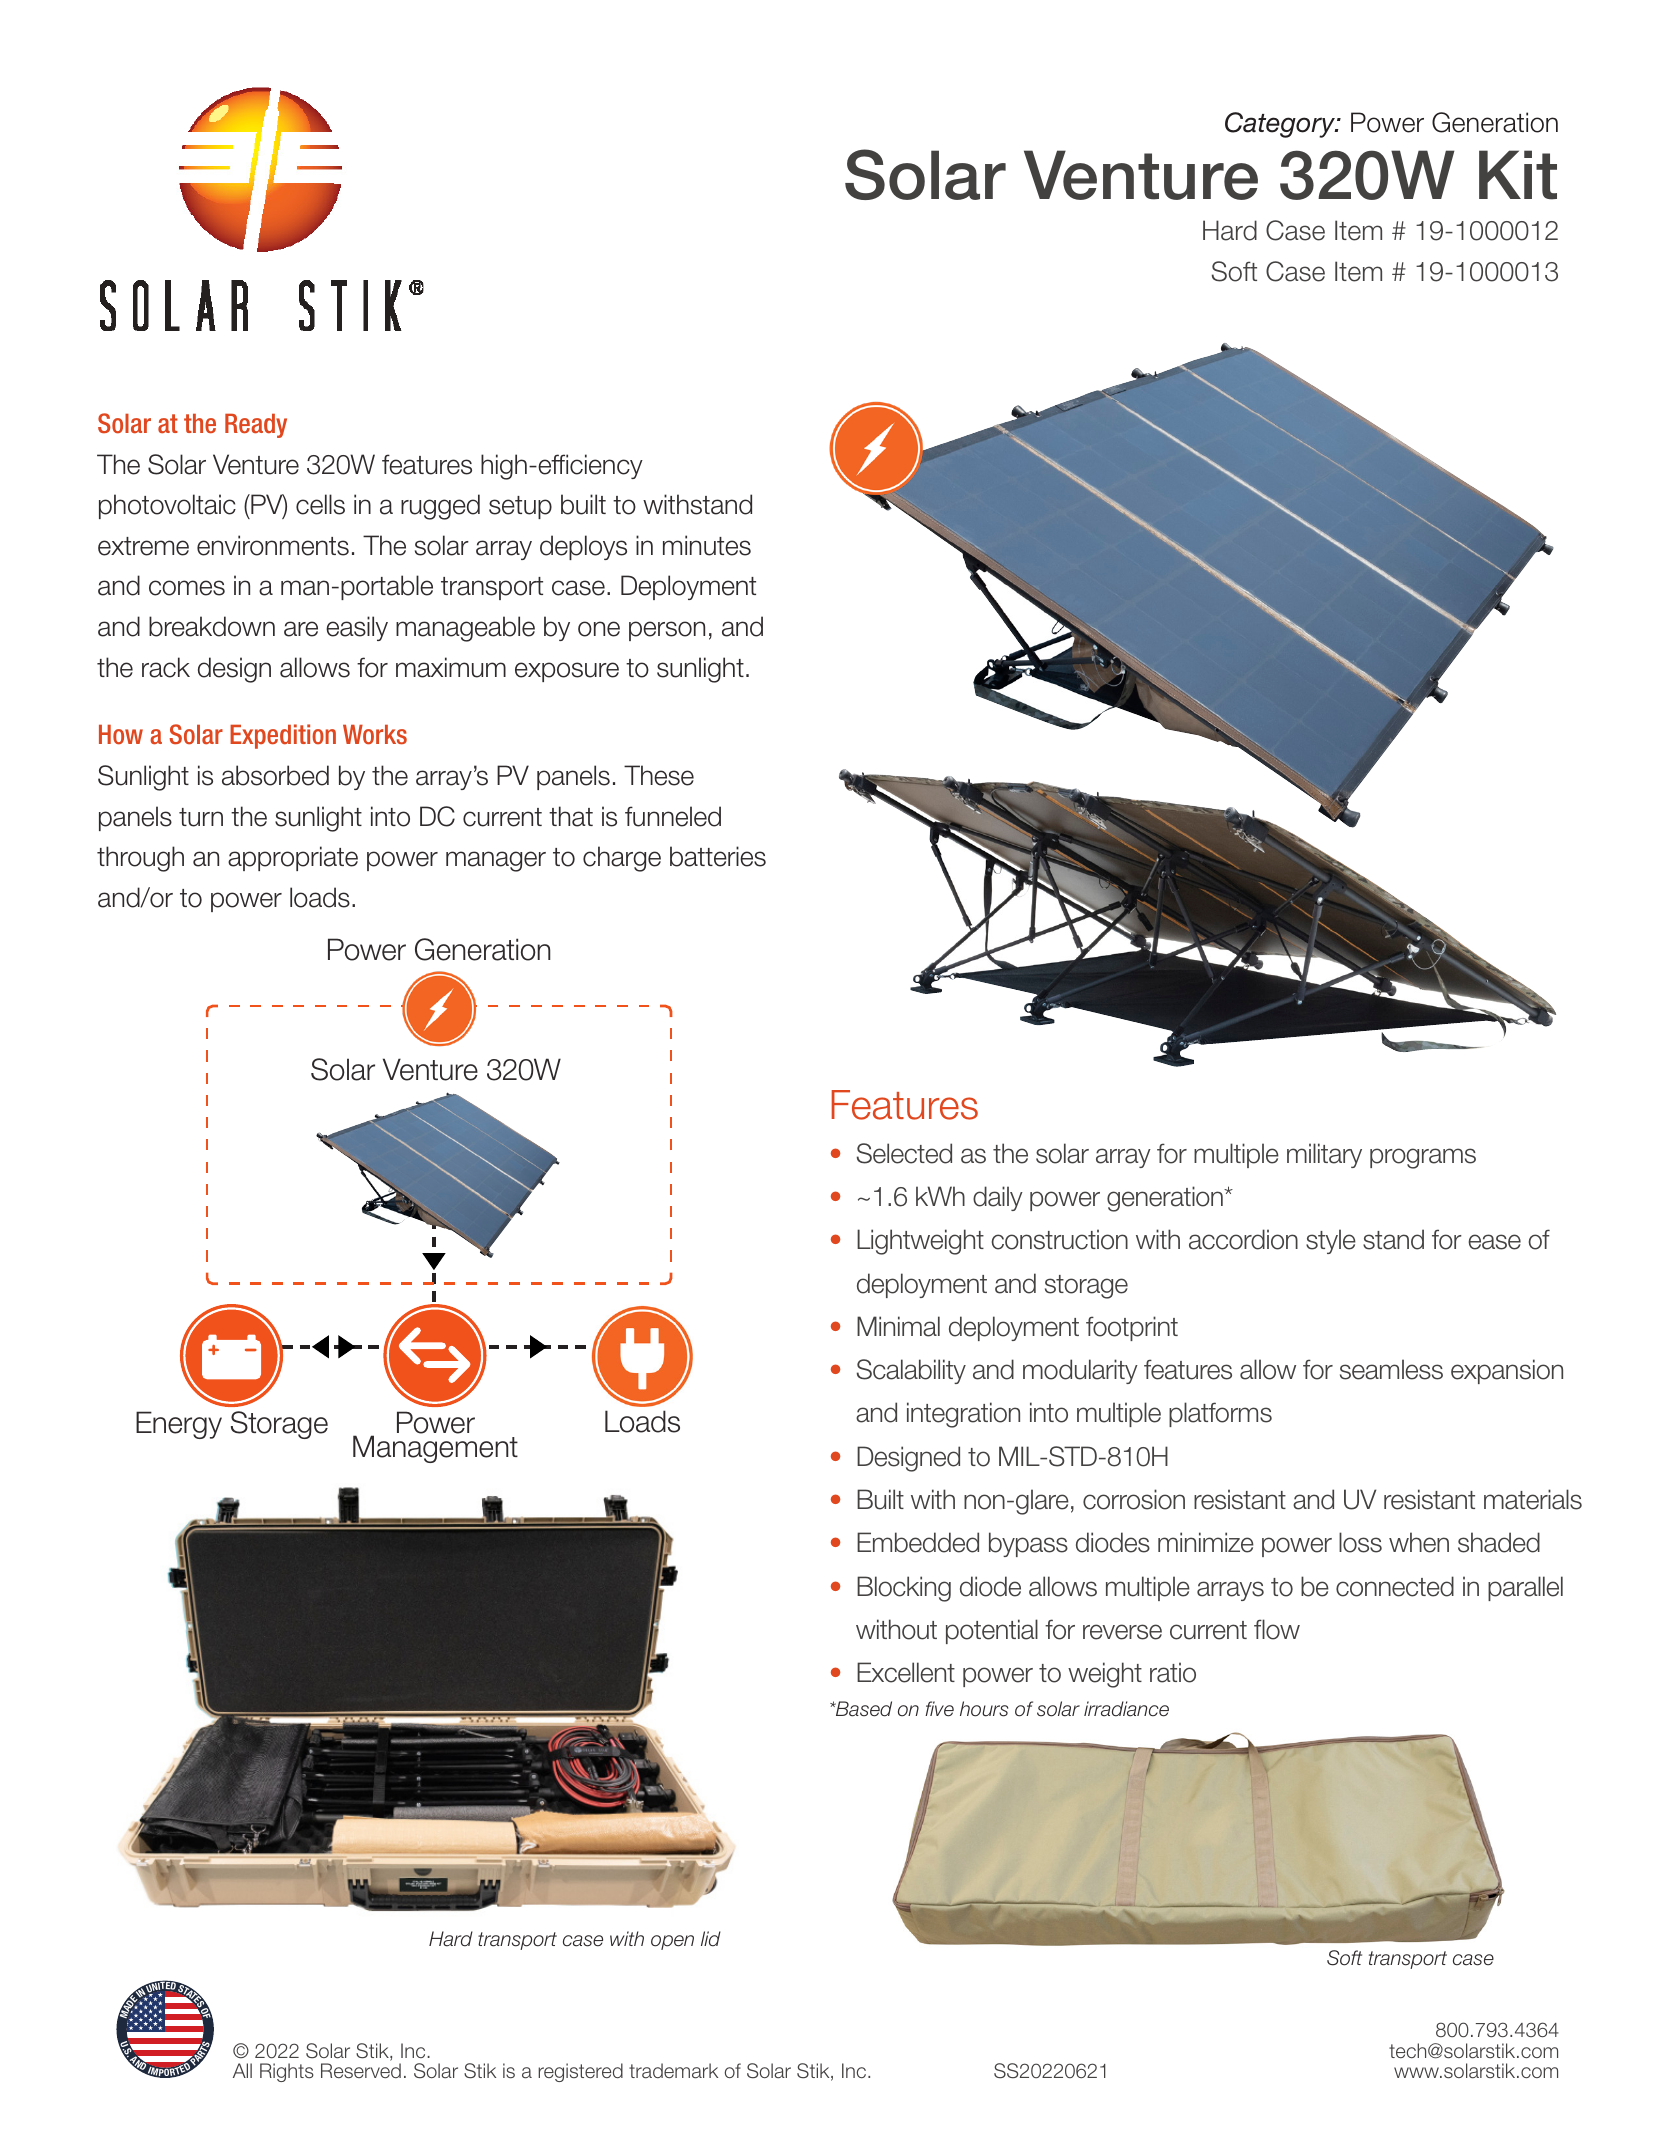  What do you see at coordinates (1391, 1369) in the screenshot?
I see `seamless` at bounding box center [1391, 1369].
